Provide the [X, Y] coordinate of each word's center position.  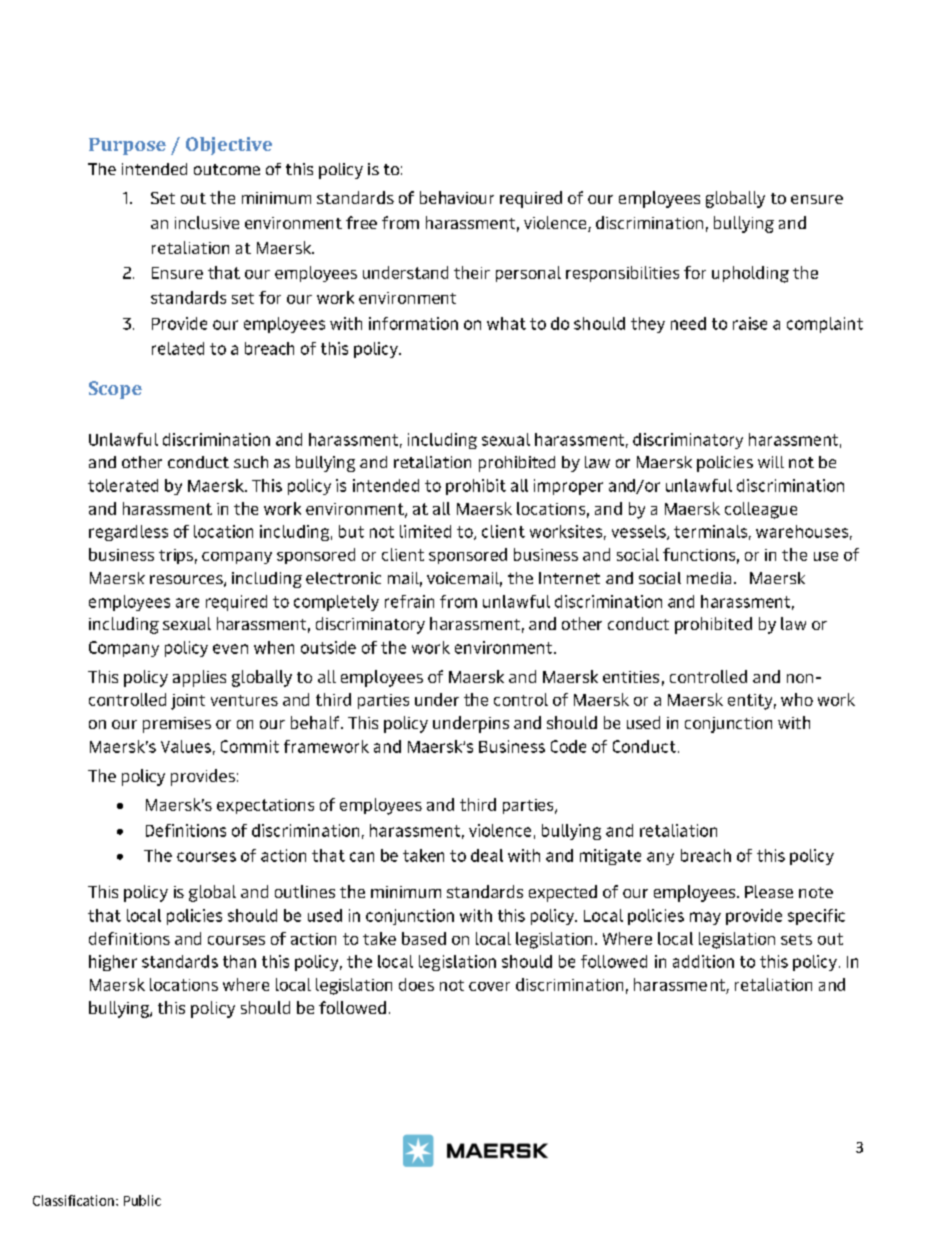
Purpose [127, 146]
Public [142, 1200]
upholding [750, 274]
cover [489, 986]
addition [703, 961]
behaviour [457, 197]
